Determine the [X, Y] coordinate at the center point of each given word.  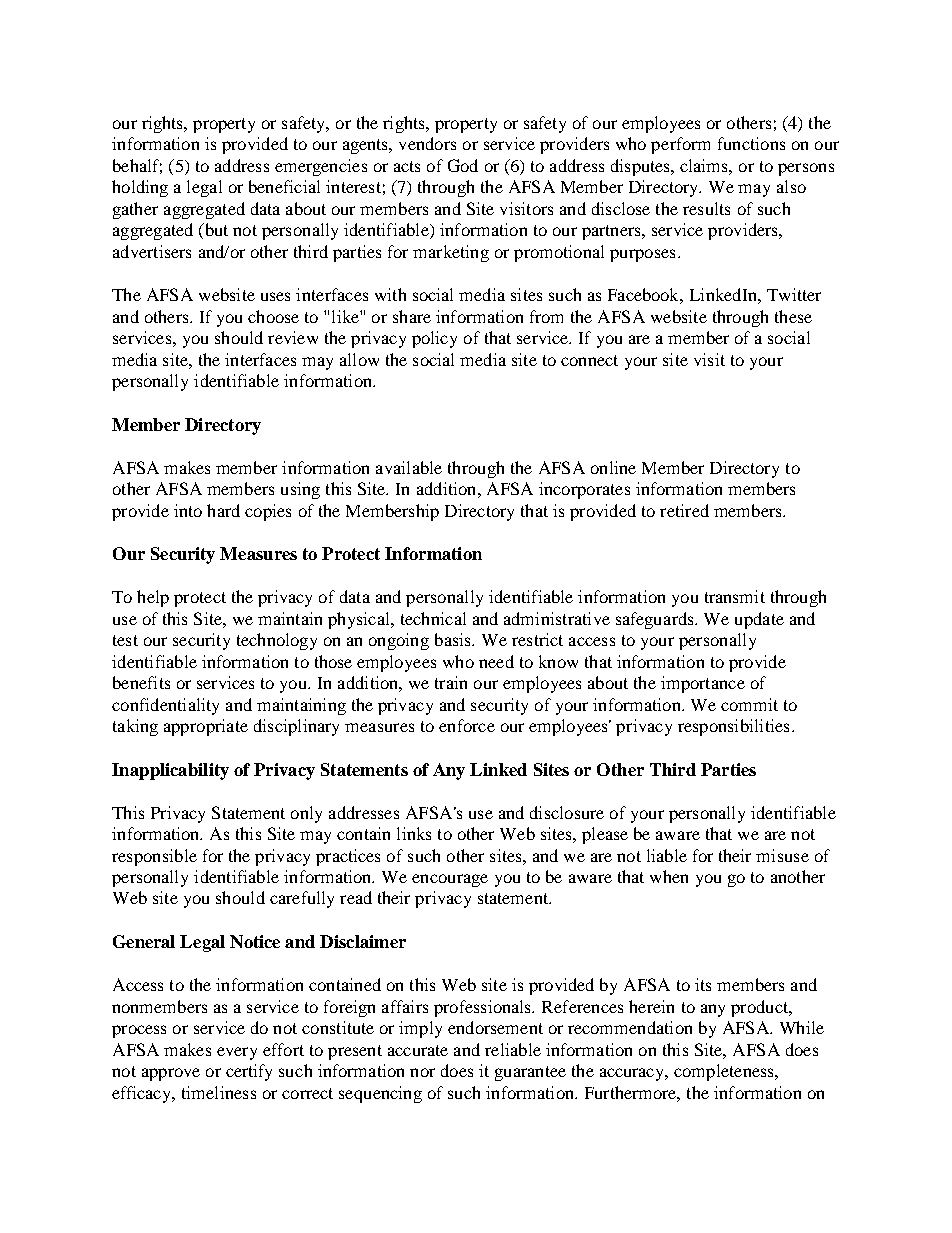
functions [751, 143]
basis [454, 639]
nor [422, 1072]
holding [140, 188]
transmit [735, 596]
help [153, 598]
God [463, 165]
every [237, 1053]
